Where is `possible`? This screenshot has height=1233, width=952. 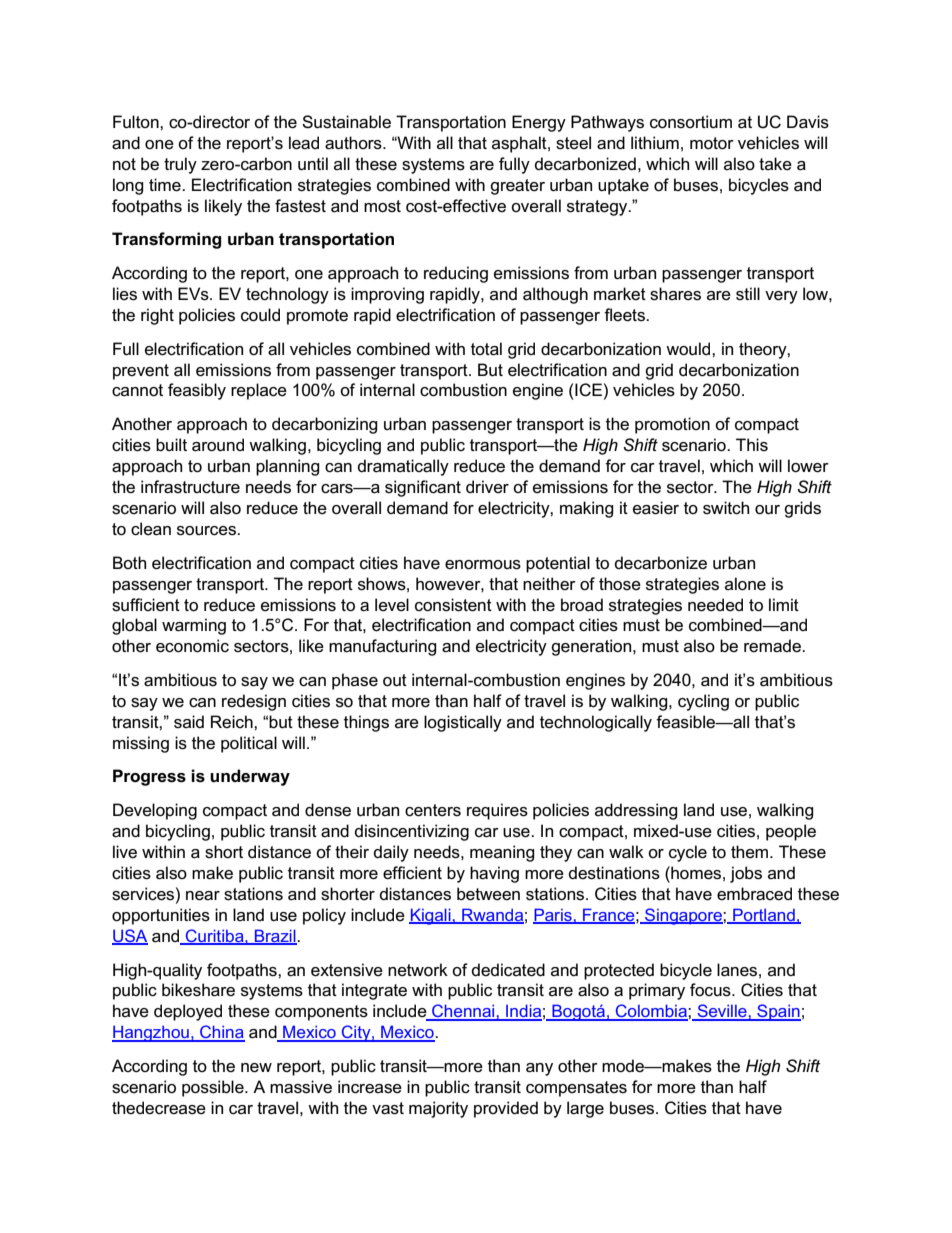 possible is located at coordinates (214, 1088).
